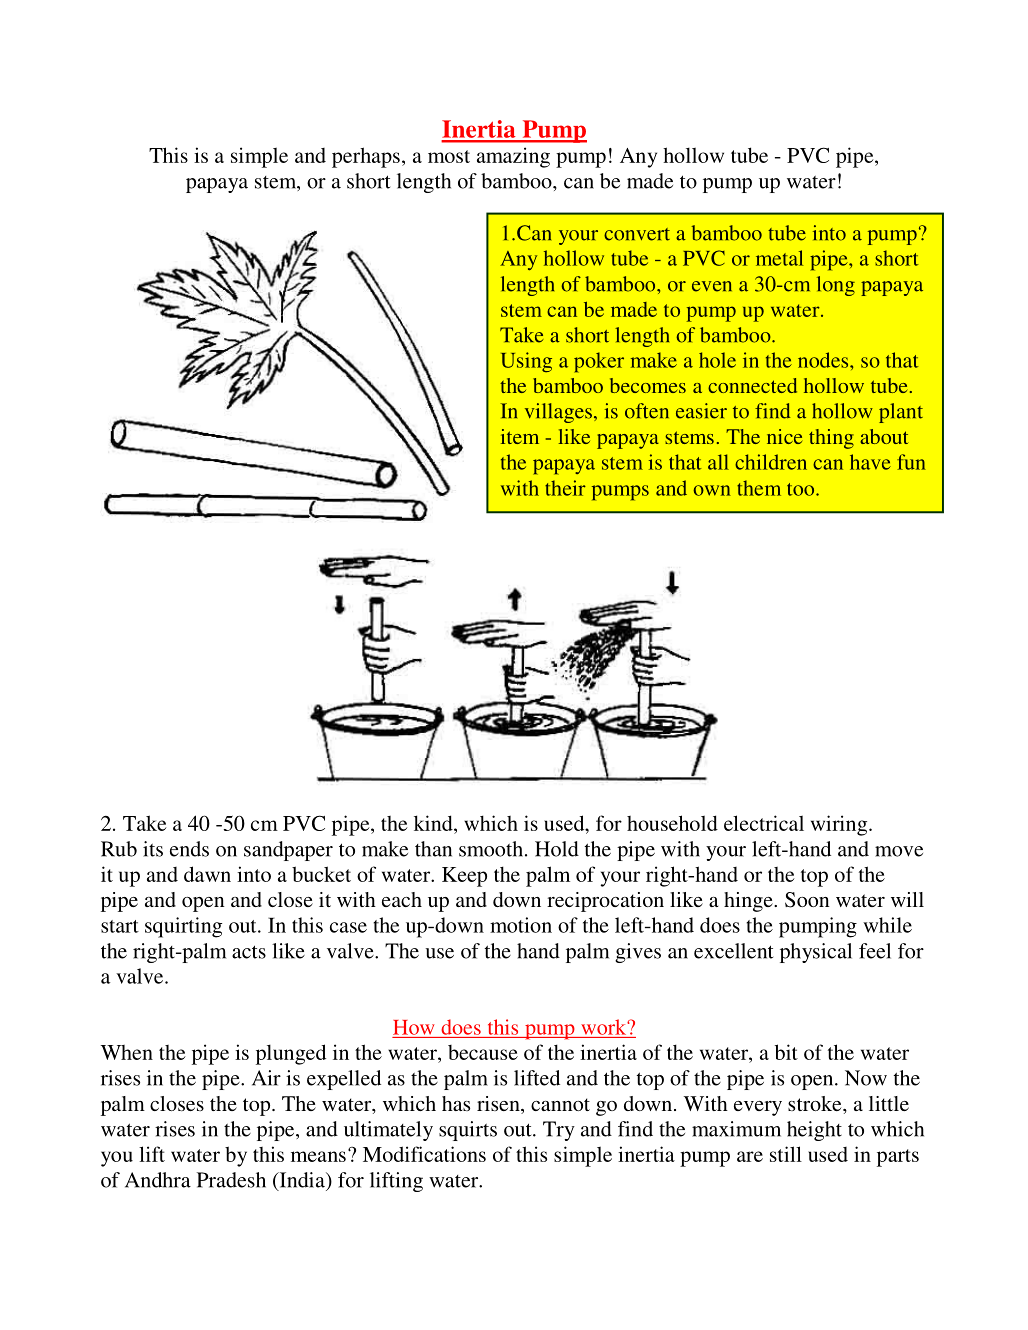  I want to click on metal, so click(779, 258).
